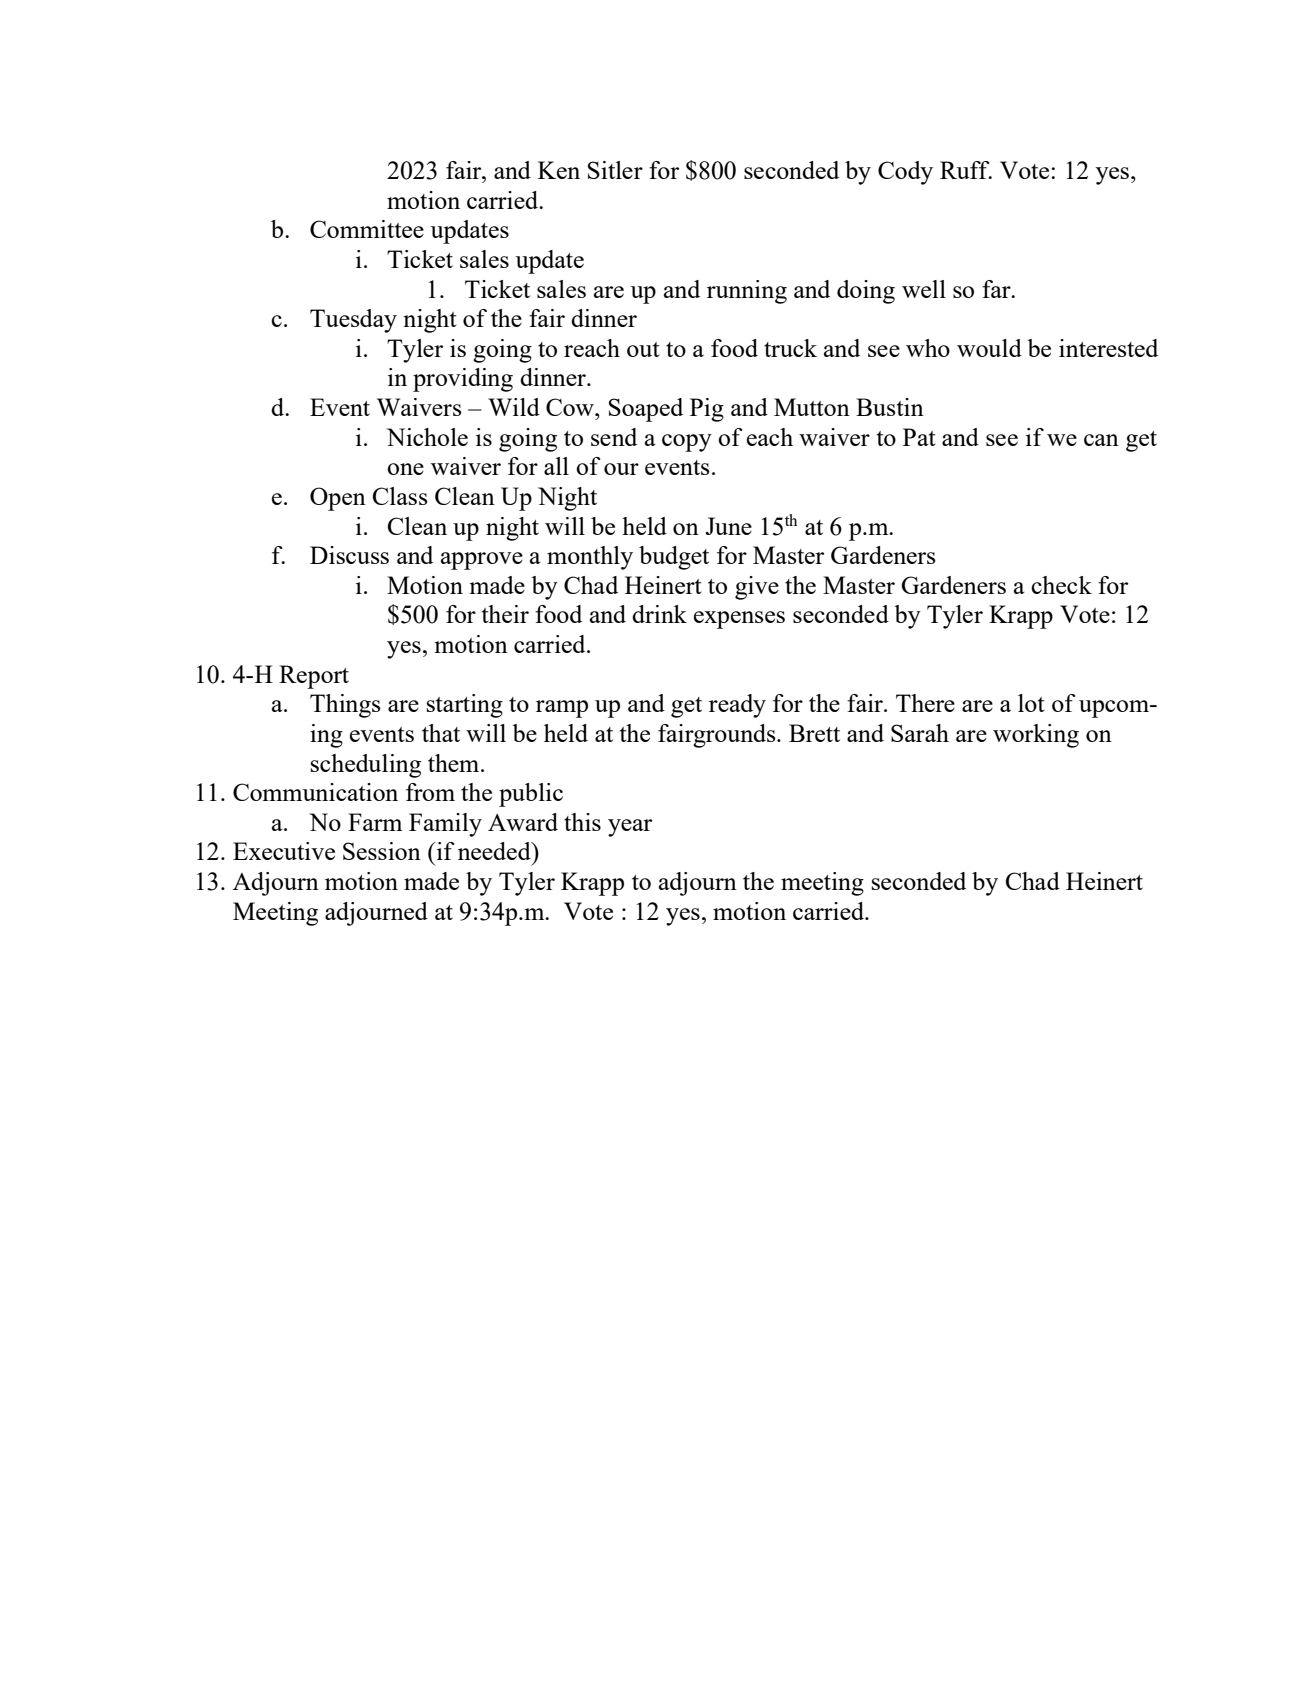  What do you see at coordinates (367, 229) in the image?
I see `Committee` at bounding box center [367, 229].
